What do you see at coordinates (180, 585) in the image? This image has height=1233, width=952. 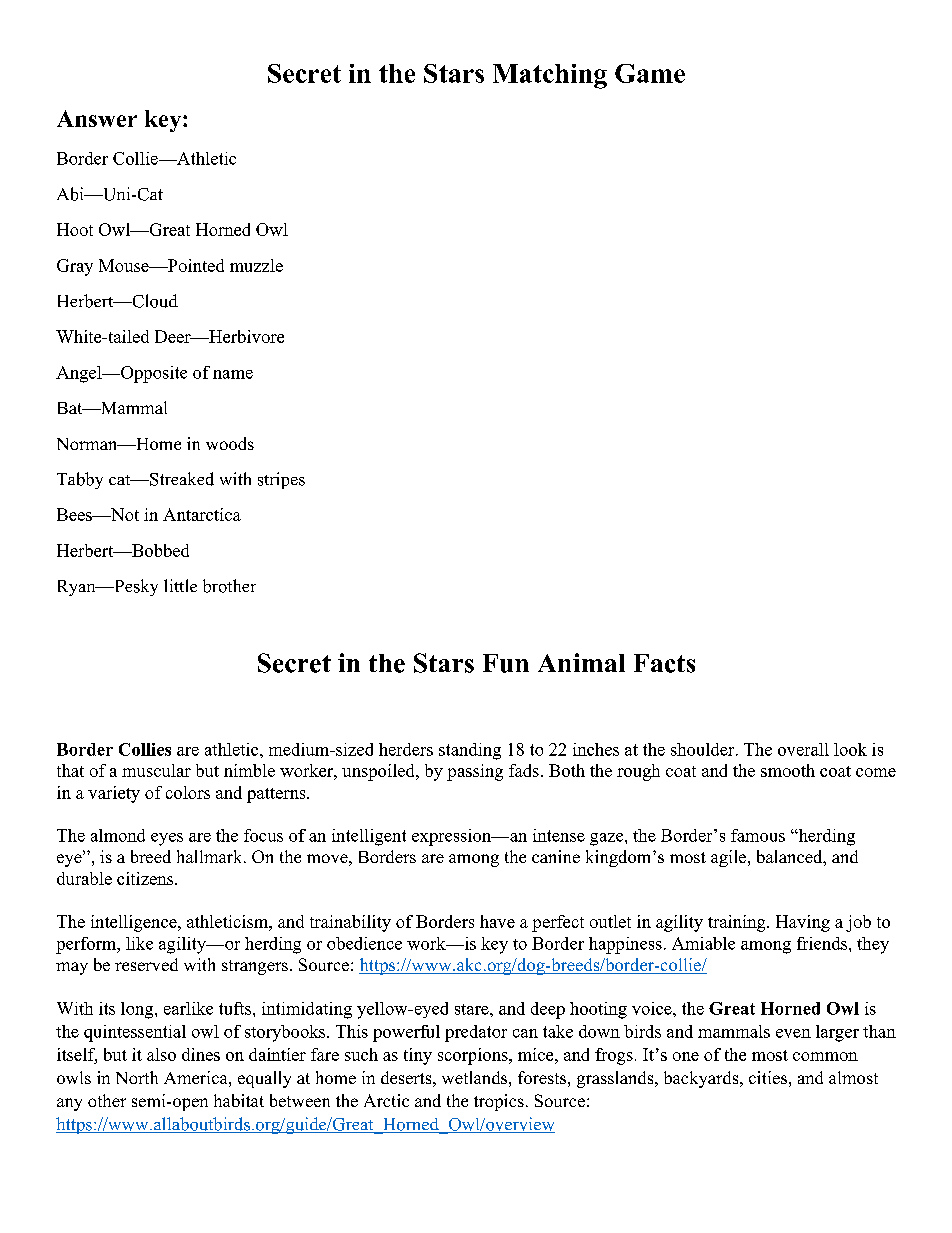 I see `little` at bounding box center [180, 585].
